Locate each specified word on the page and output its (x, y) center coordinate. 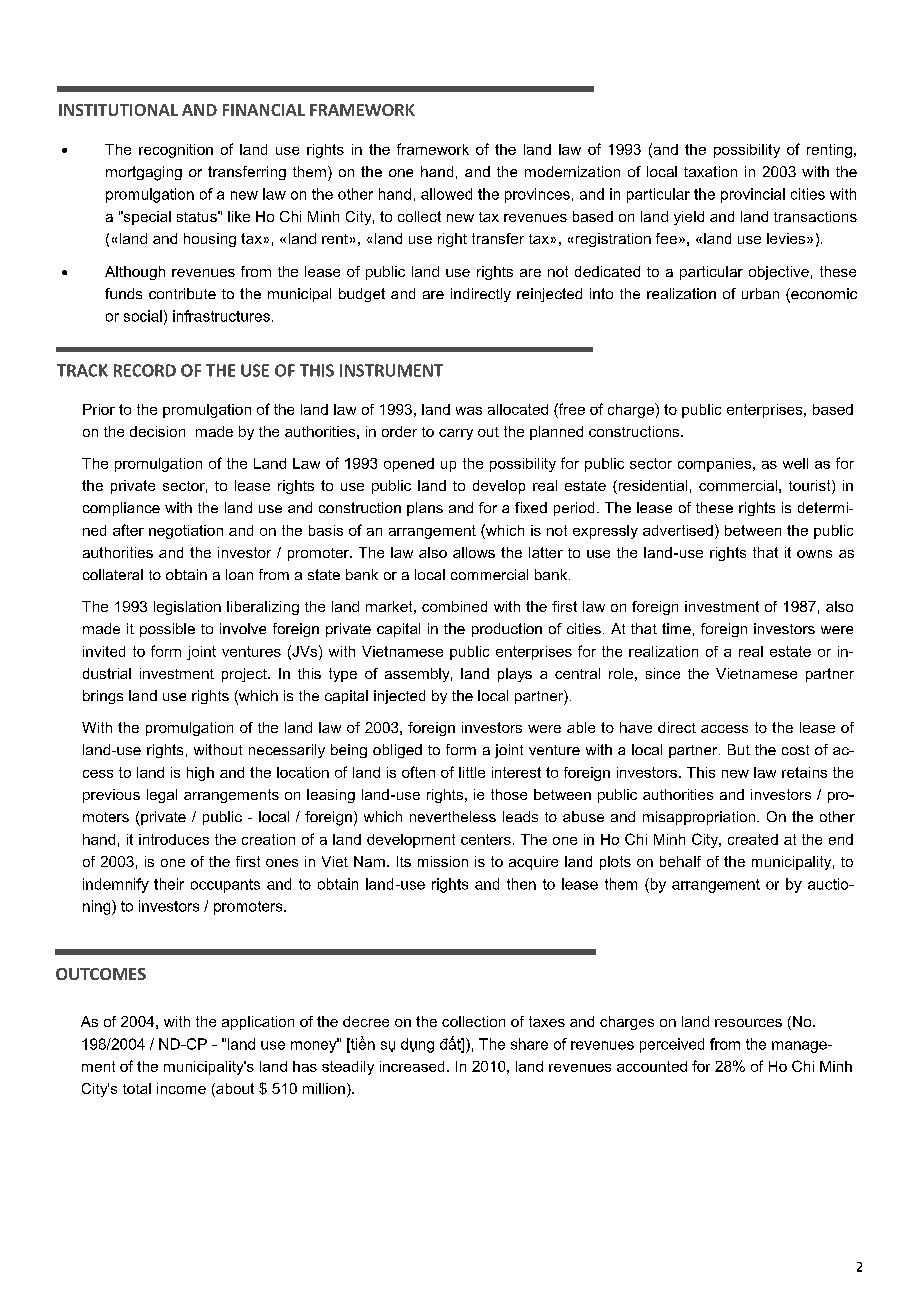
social (143, 316)
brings (103, 697)
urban (760, 293)
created (753, 839)
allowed (446, 194)
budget (362, 295)
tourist (811, 487)
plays (515, 675)
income (181, 1088)
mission (443, 861)
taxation (710, 171)
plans (425, 509)
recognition (176, 151)
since (663, 673)
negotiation (186, 532)
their (169, 884)
